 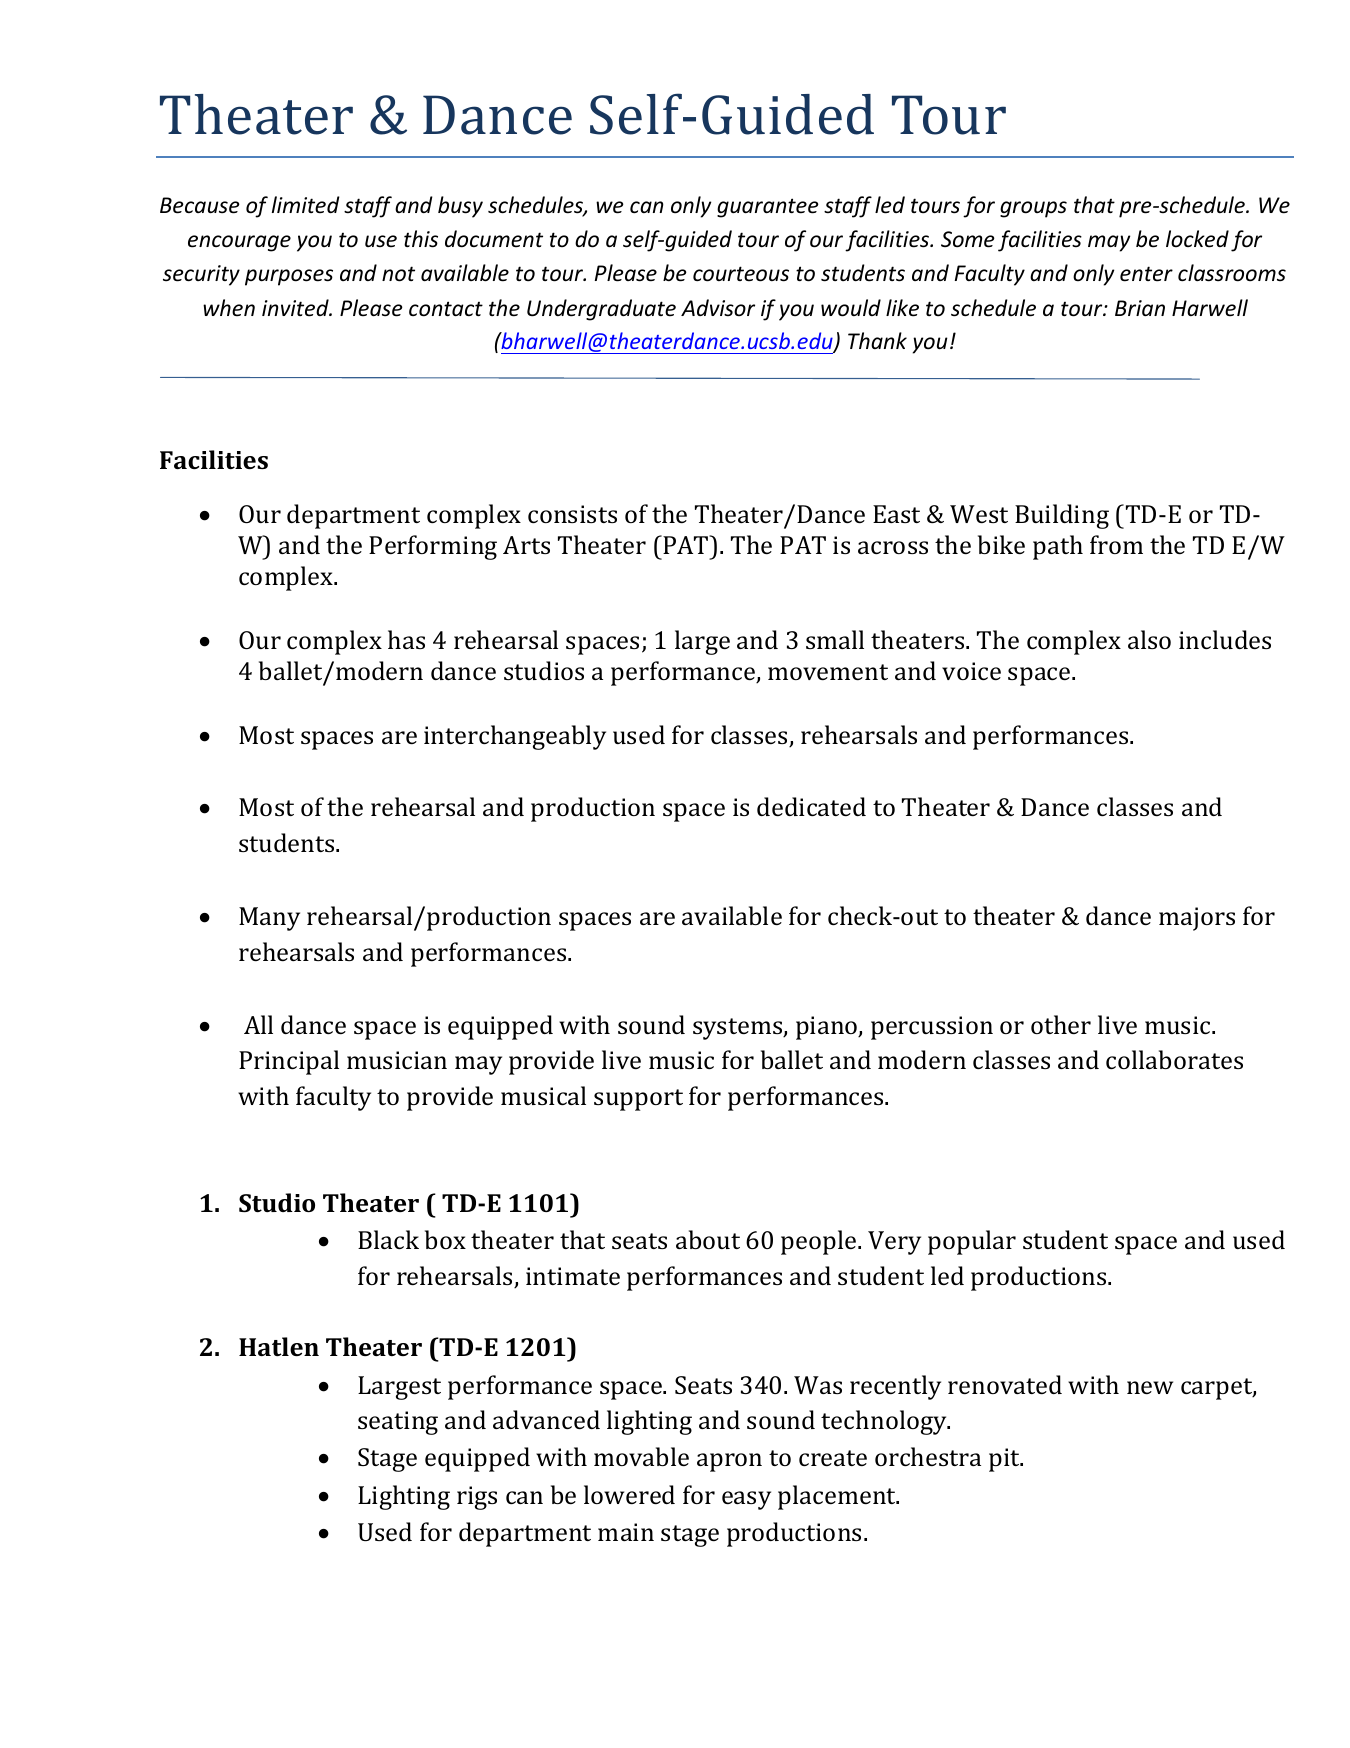 I want to click on support, so click(x=638, y=1100).
